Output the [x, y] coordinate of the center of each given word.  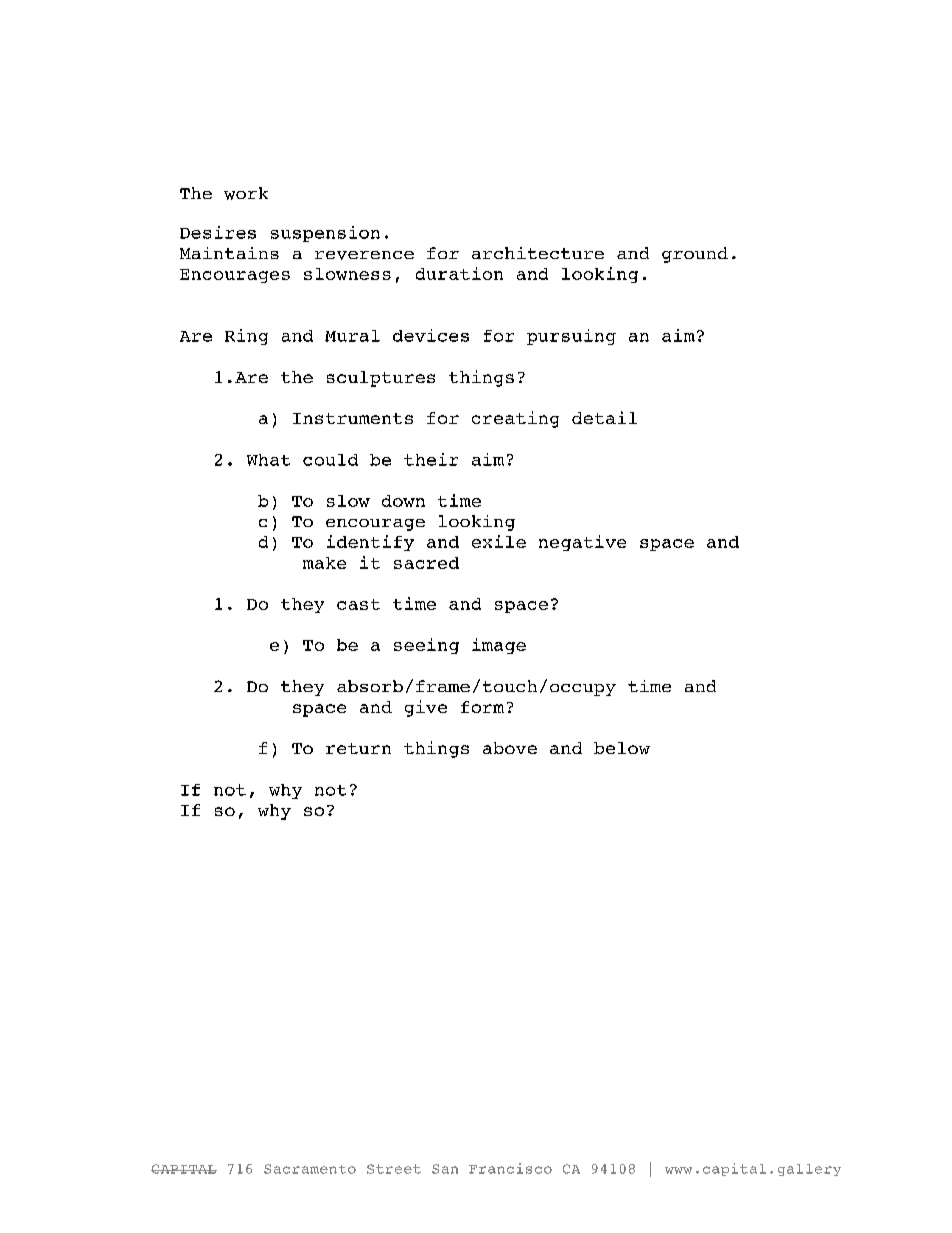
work [246, 193]
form [482, 707]
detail [604, 417]
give [426, 708]
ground [695, 255]
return [358, 748]
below [622, 748]
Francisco [510, 1168]
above [510, 748]
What [268, 460]
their [431, 459]
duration [459, 273]
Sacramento [310, 1169]
